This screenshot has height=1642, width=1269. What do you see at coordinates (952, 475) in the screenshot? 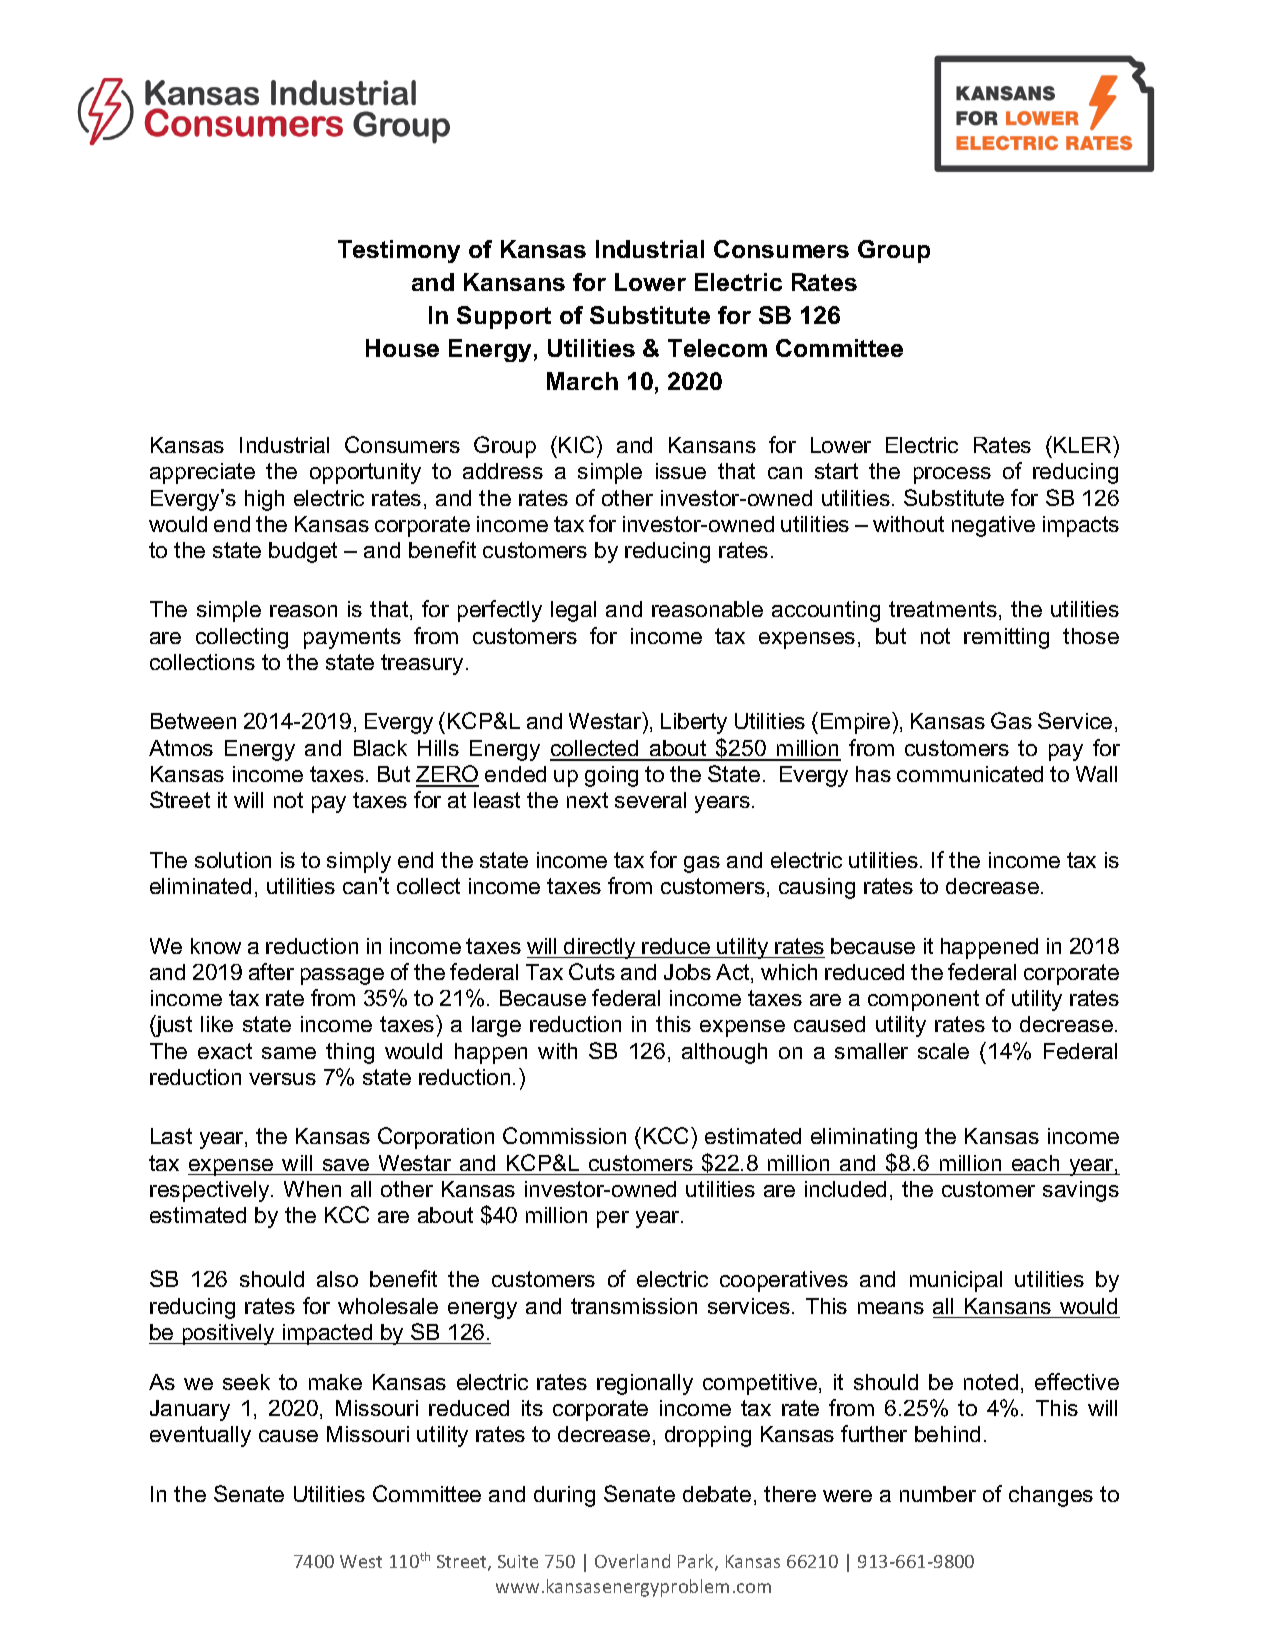
I see `process` at bounding box center [952, 475].
